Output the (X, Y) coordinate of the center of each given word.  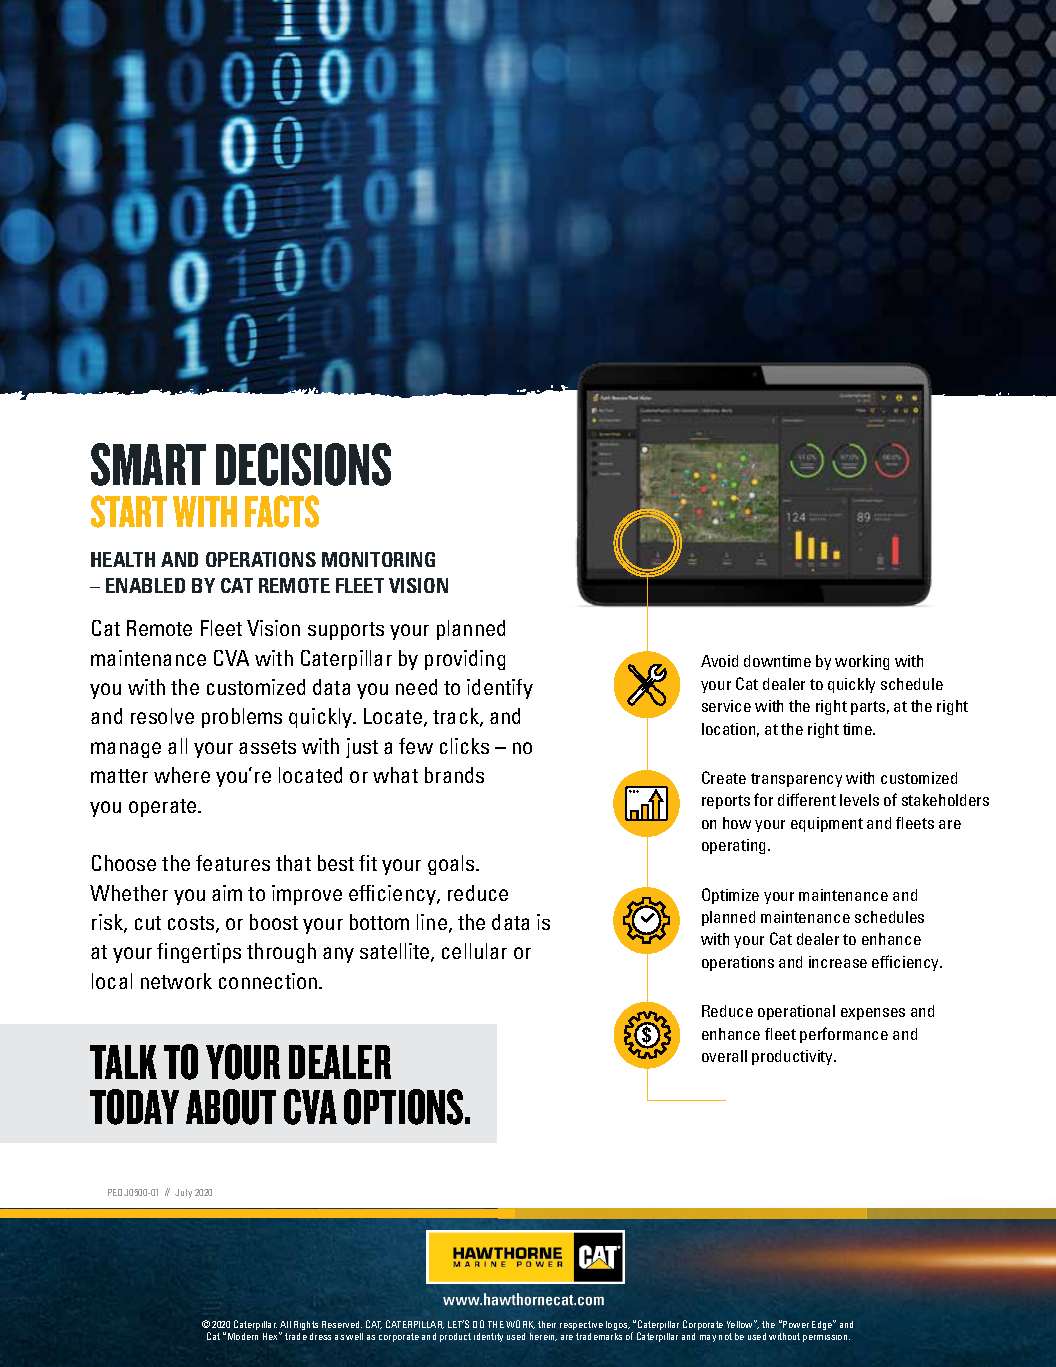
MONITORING (378, 559)
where (182, 775)
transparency (796, 780)
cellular (474, 951)
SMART (148, 464)
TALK (123, 1062)
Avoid (719, 661)
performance (844, 1035)
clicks (464, 746)
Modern (243, 1336)
